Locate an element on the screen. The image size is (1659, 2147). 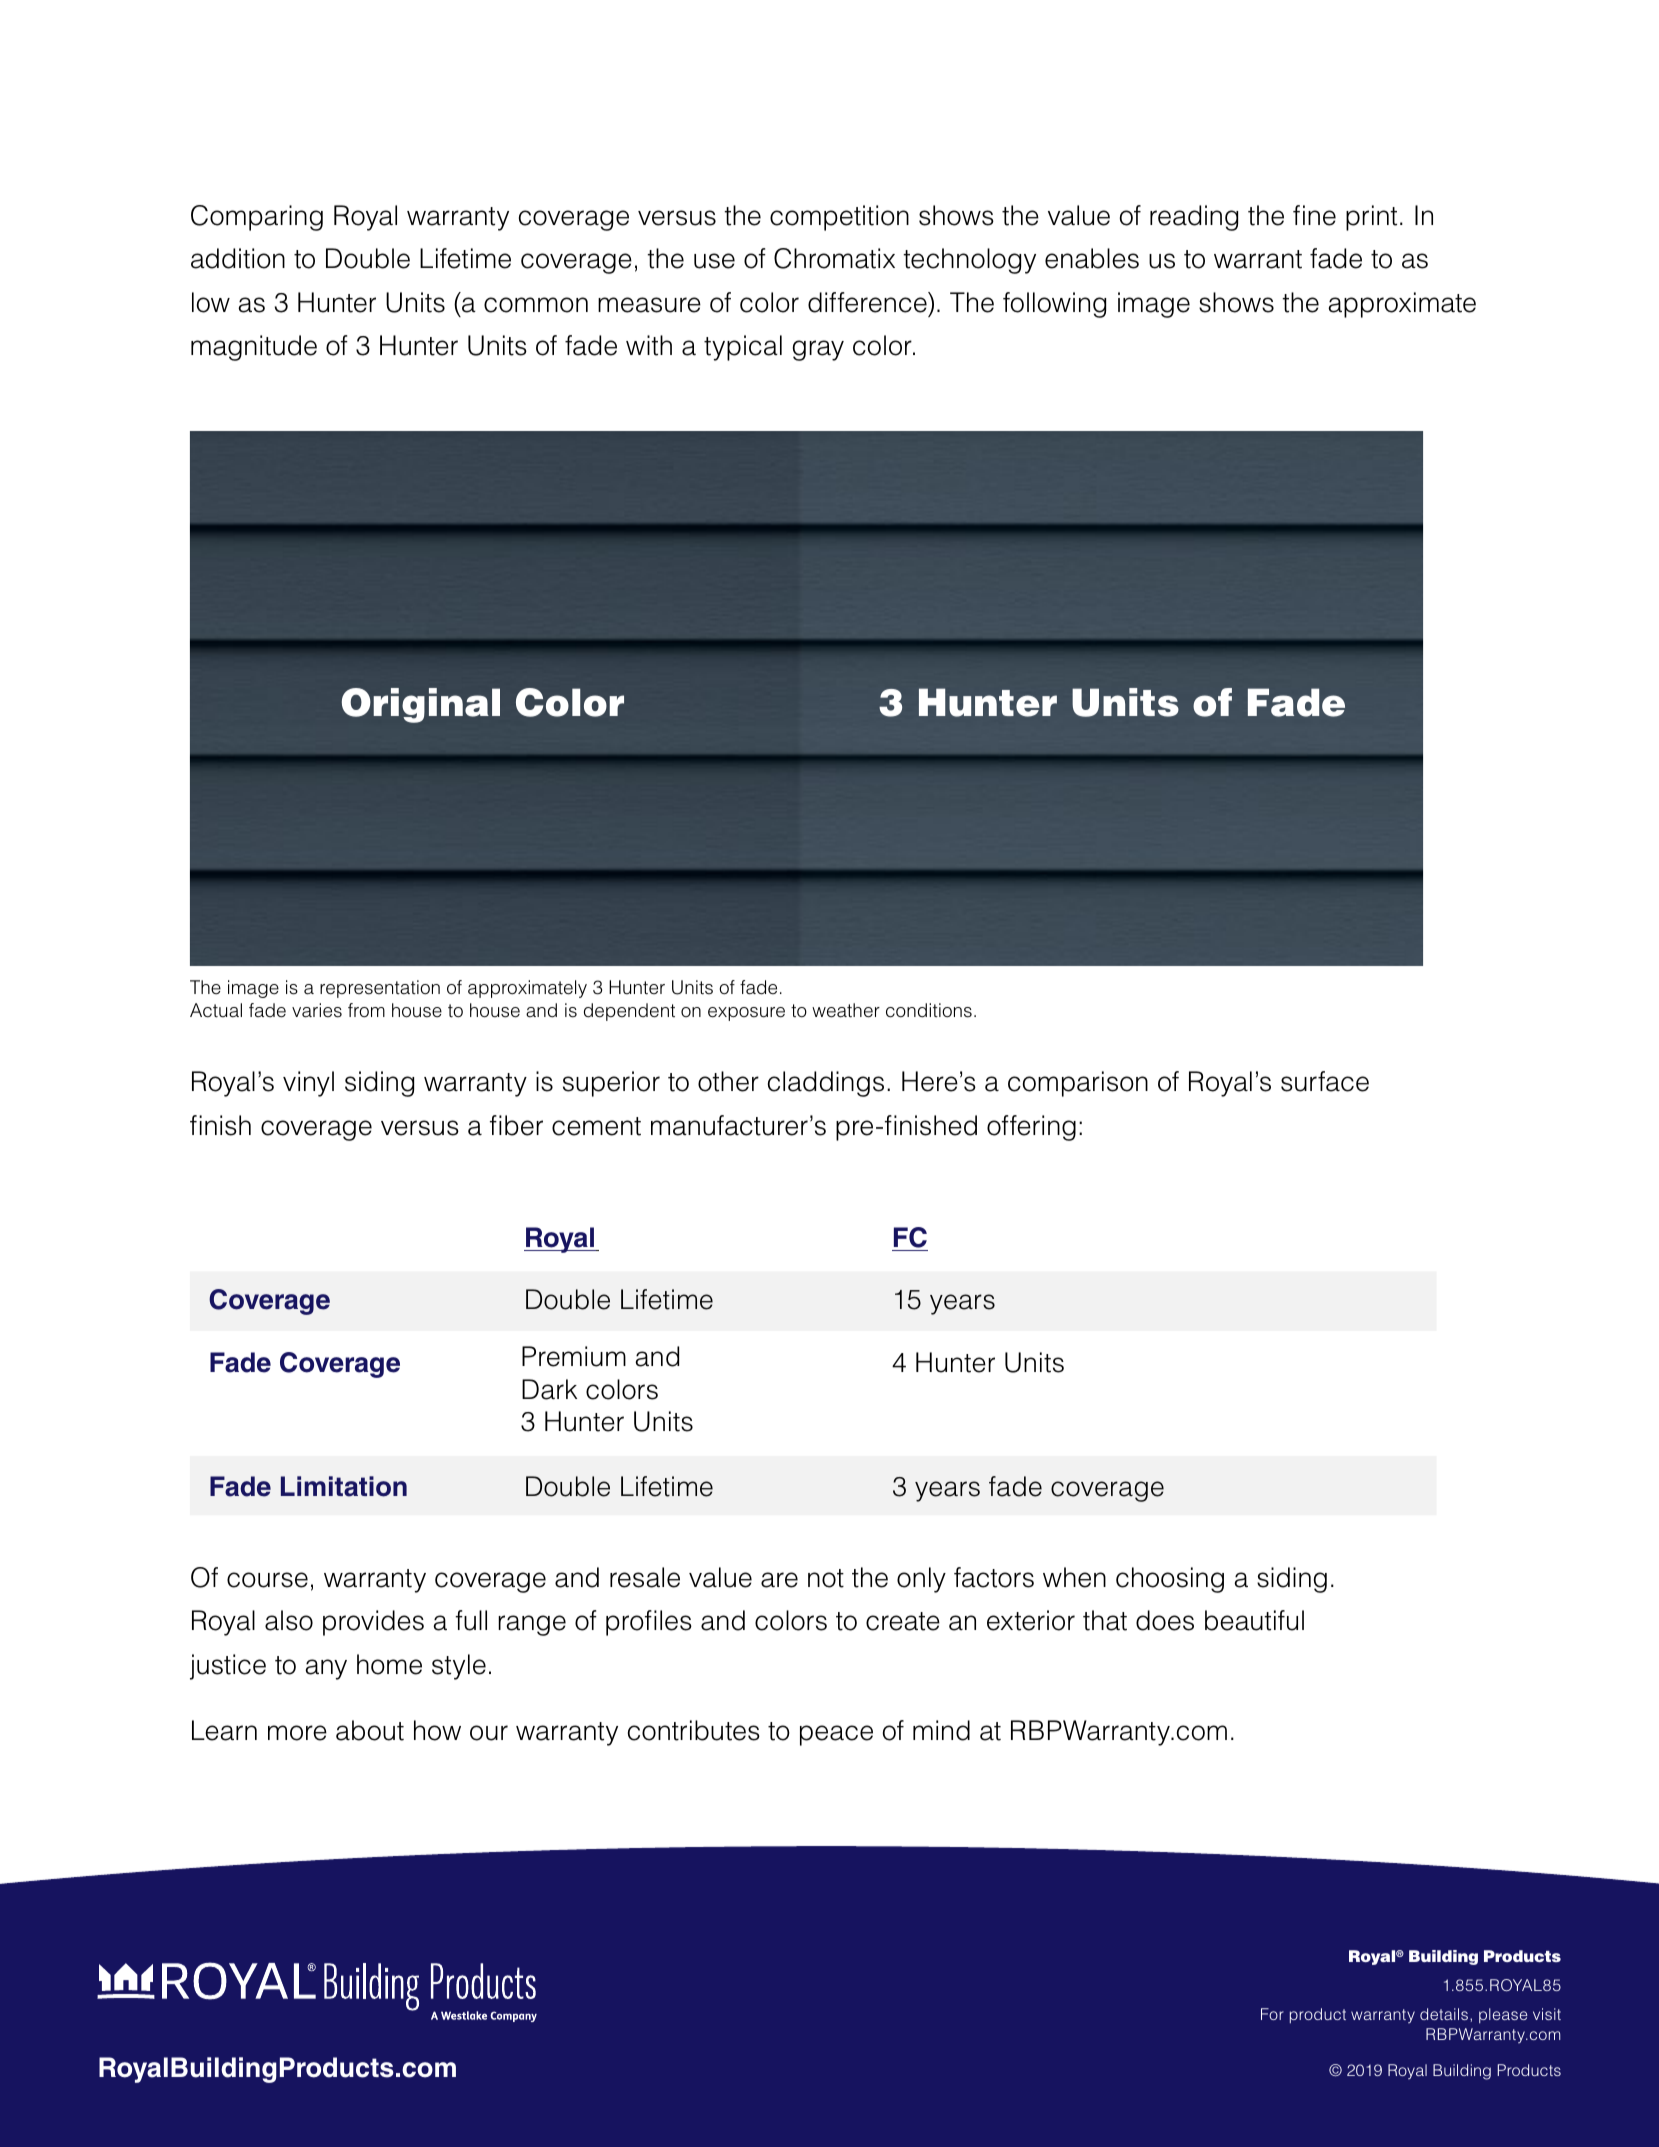
peace is located at coordinates (836, 1735).
